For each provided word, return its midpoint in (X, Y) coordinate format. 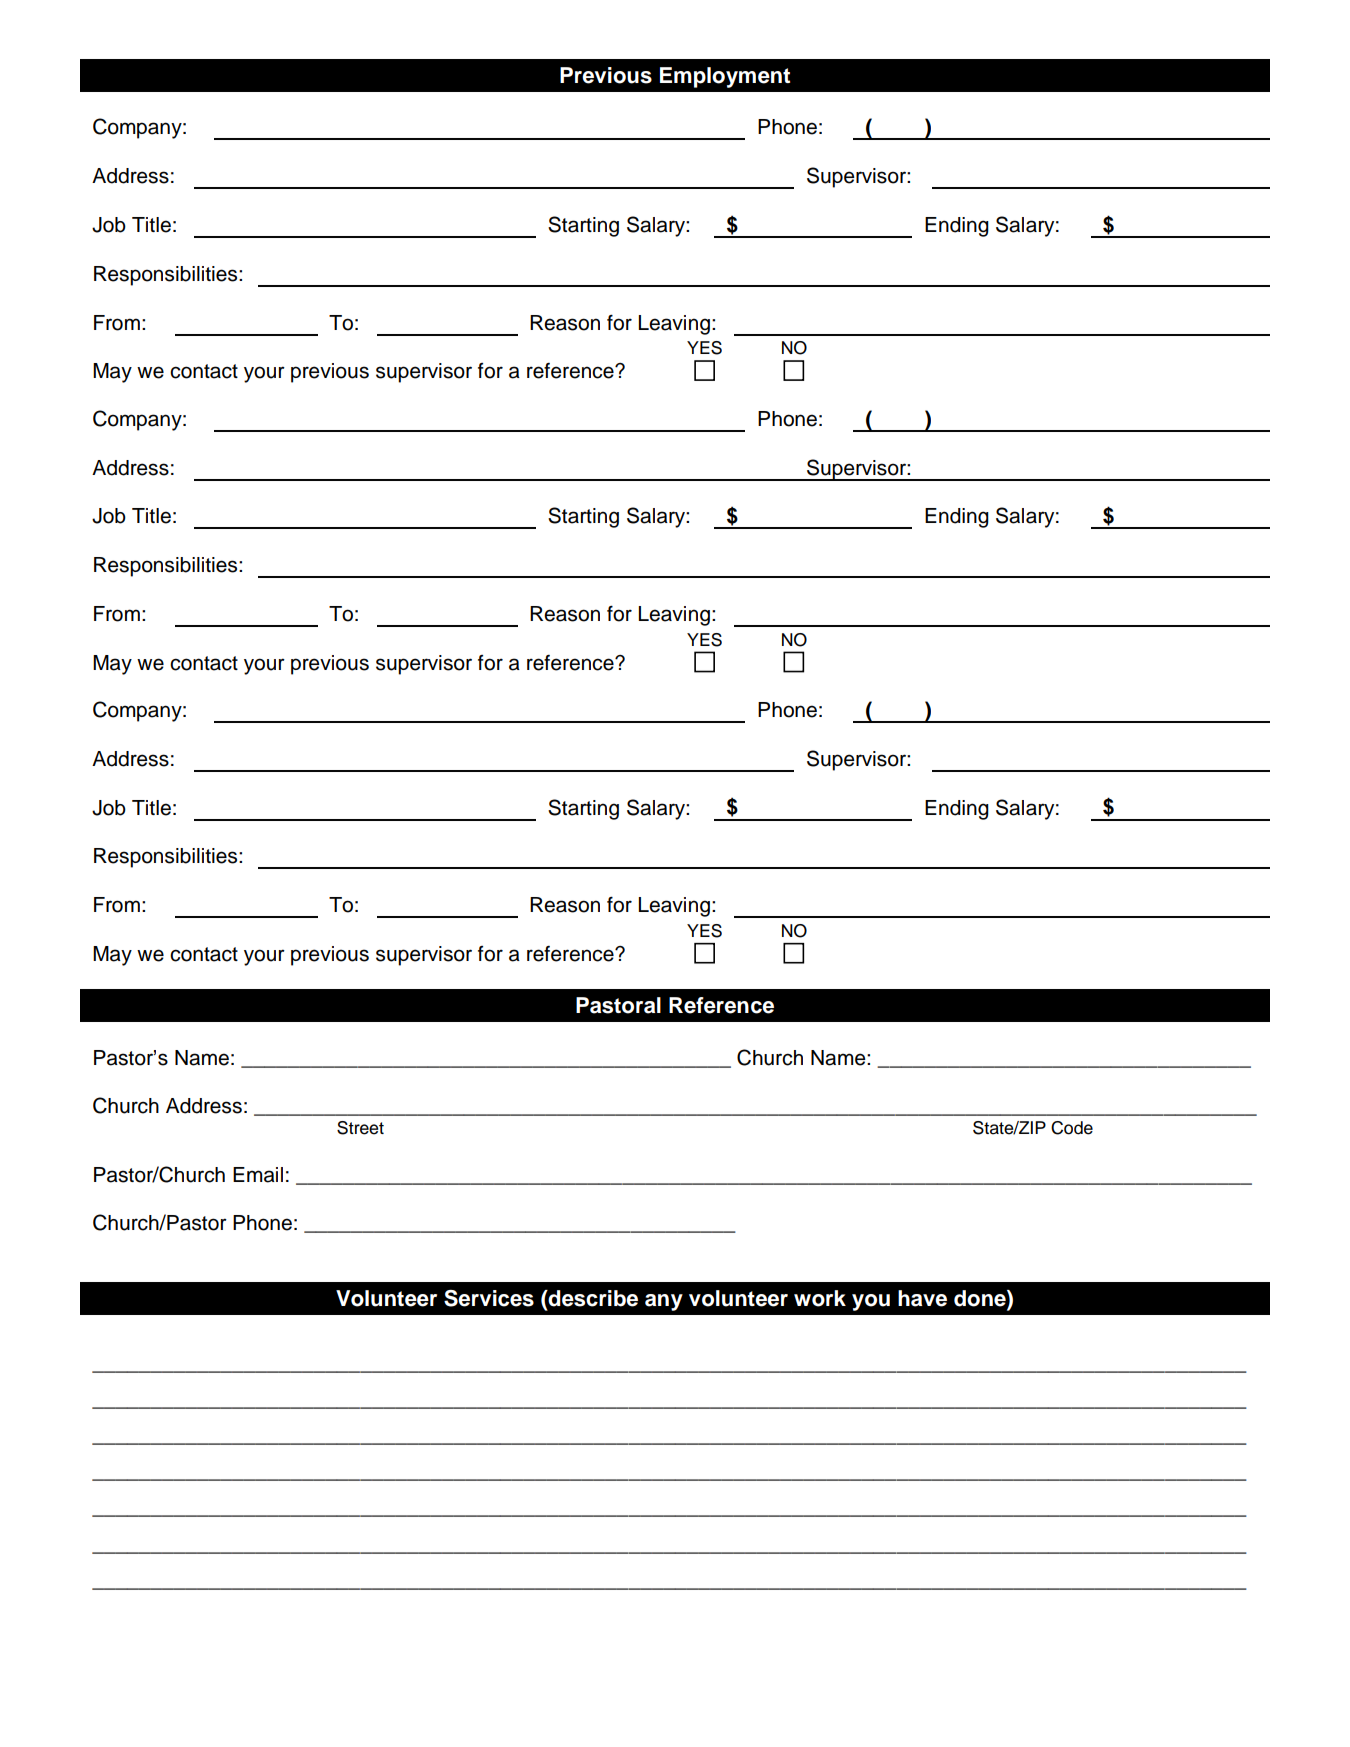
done (981, 1299)
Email (258, 1175)
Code (1072, 1128)
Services (489, 1298)
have (922, 1298)
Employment (725, 77)
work (820, 1298)
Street (360, 1128)
